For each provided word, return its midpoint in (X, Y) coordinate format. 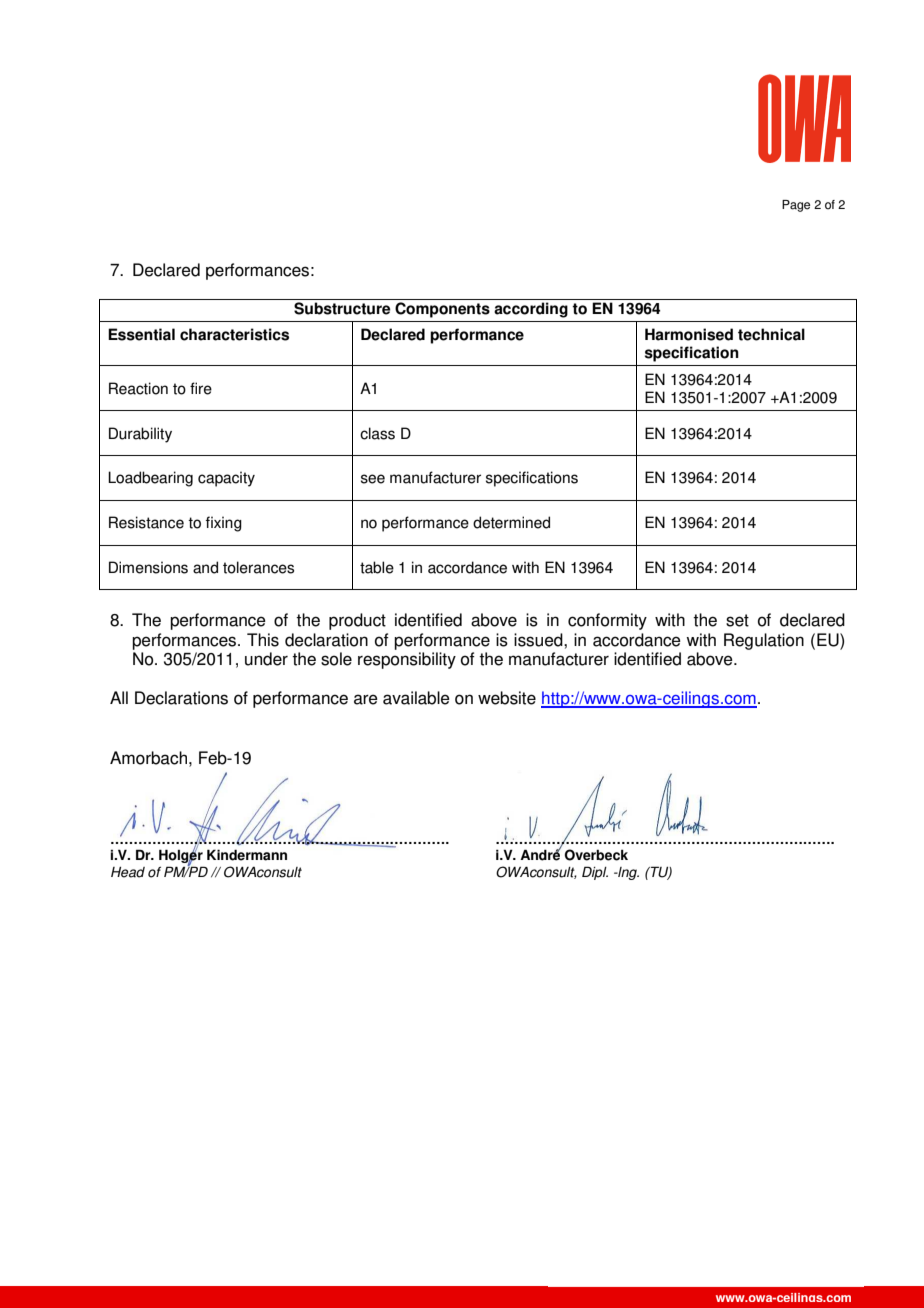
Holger (181, 857)
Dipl (595, 873)
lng (627, 873)
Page (796, 206)
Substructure (342, 308)
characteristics (234, 334)
